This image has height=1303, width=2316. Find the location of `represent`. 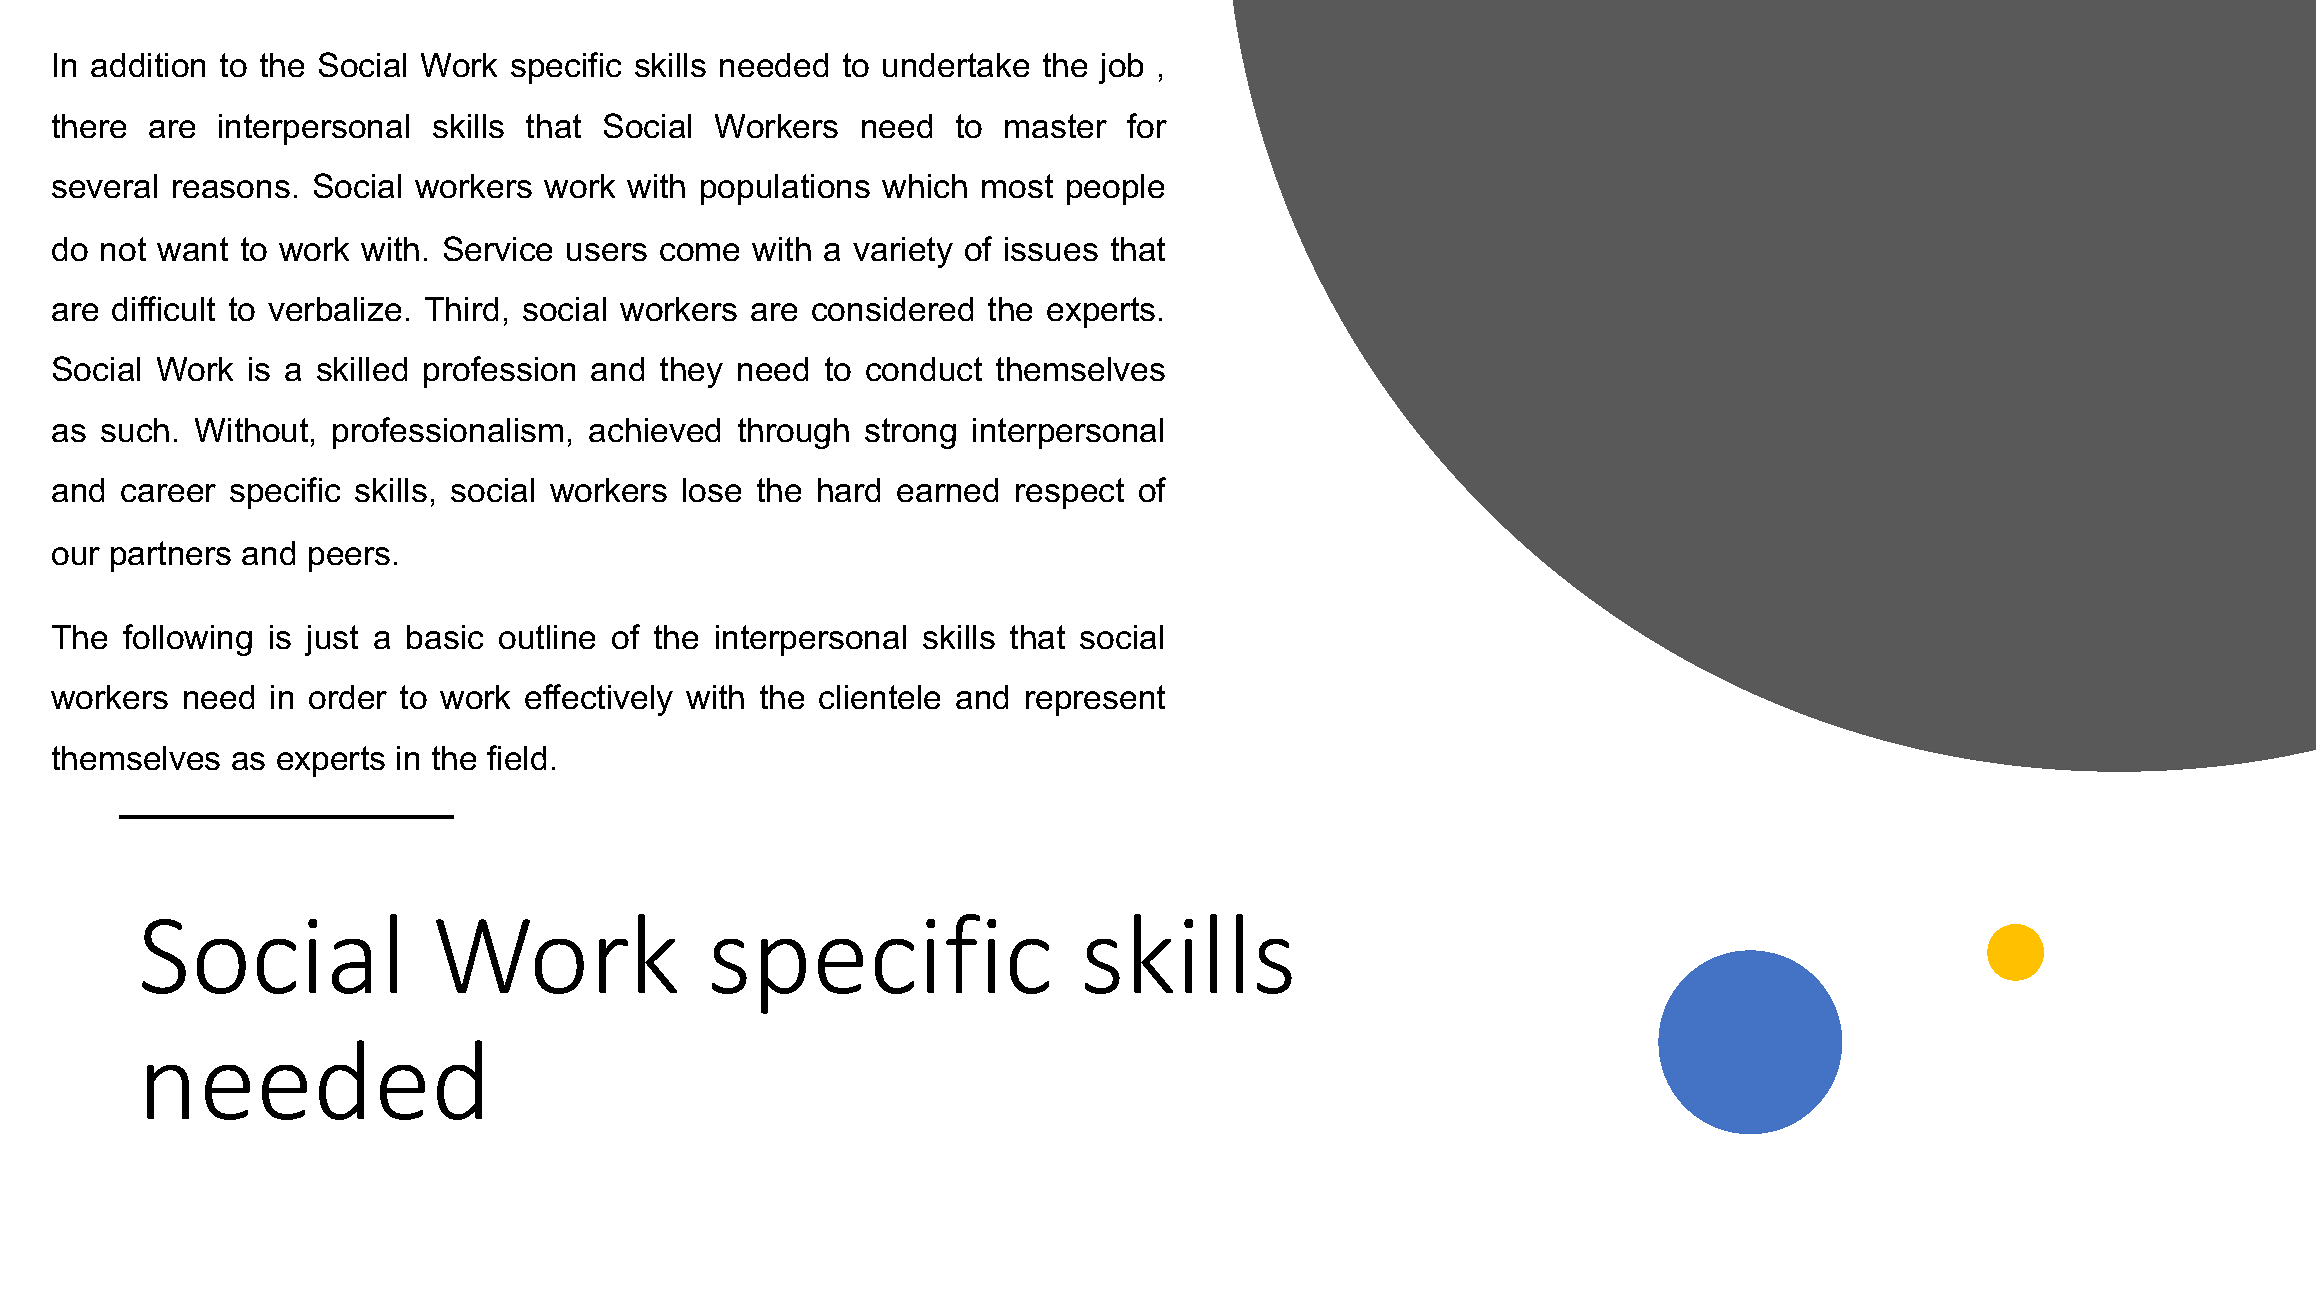

represent is located at coordinates (1095, 700).
